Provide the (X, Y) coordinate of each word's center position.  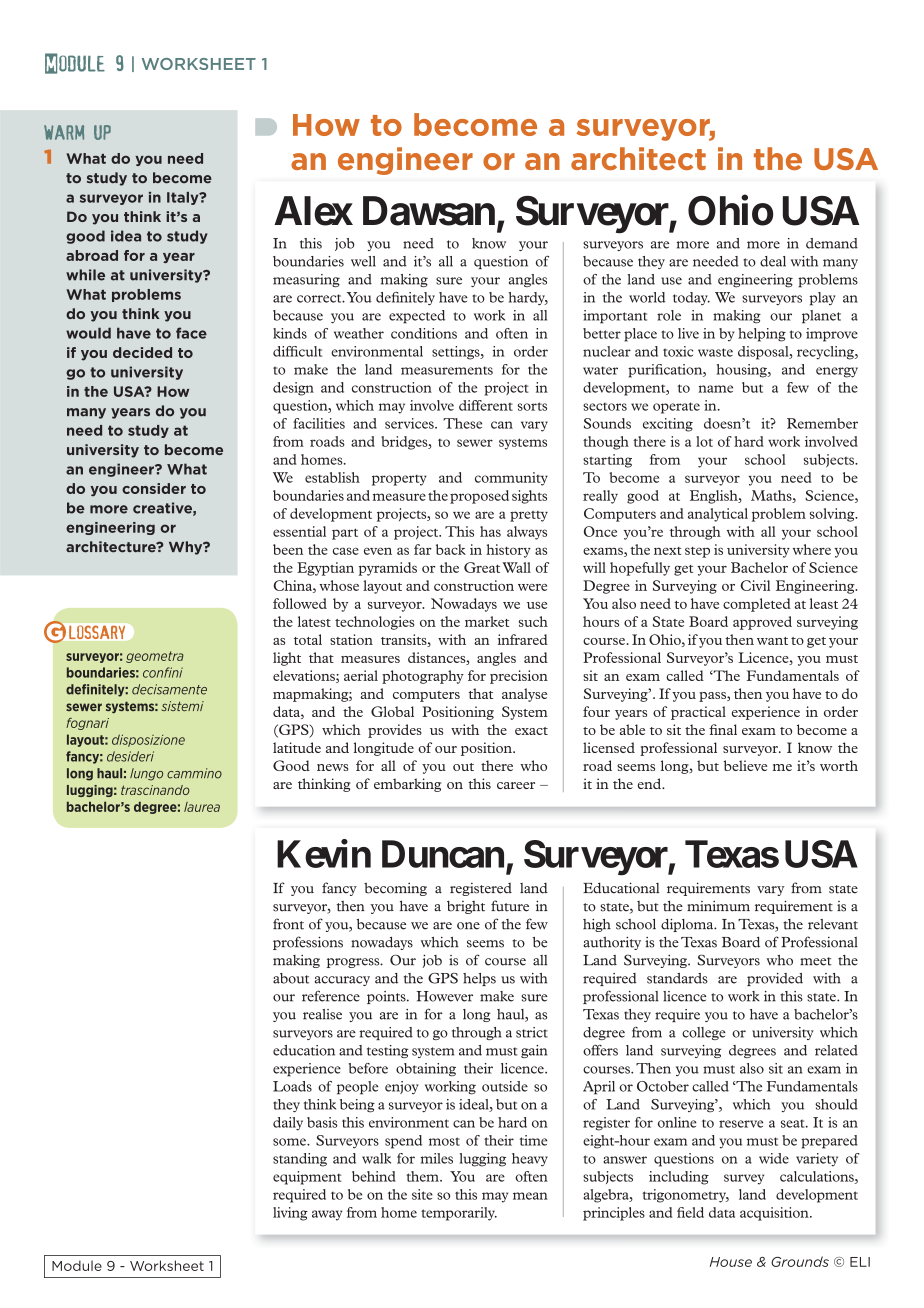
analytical (718, 515)
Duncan (443, 854)
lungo (146, 774)
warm (64, 132)
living (290, 1214)
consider (154, 488)
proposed (479, 497)
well (363, 261)
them (423, 1176)
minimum (718, 906)
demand (832, 243)
